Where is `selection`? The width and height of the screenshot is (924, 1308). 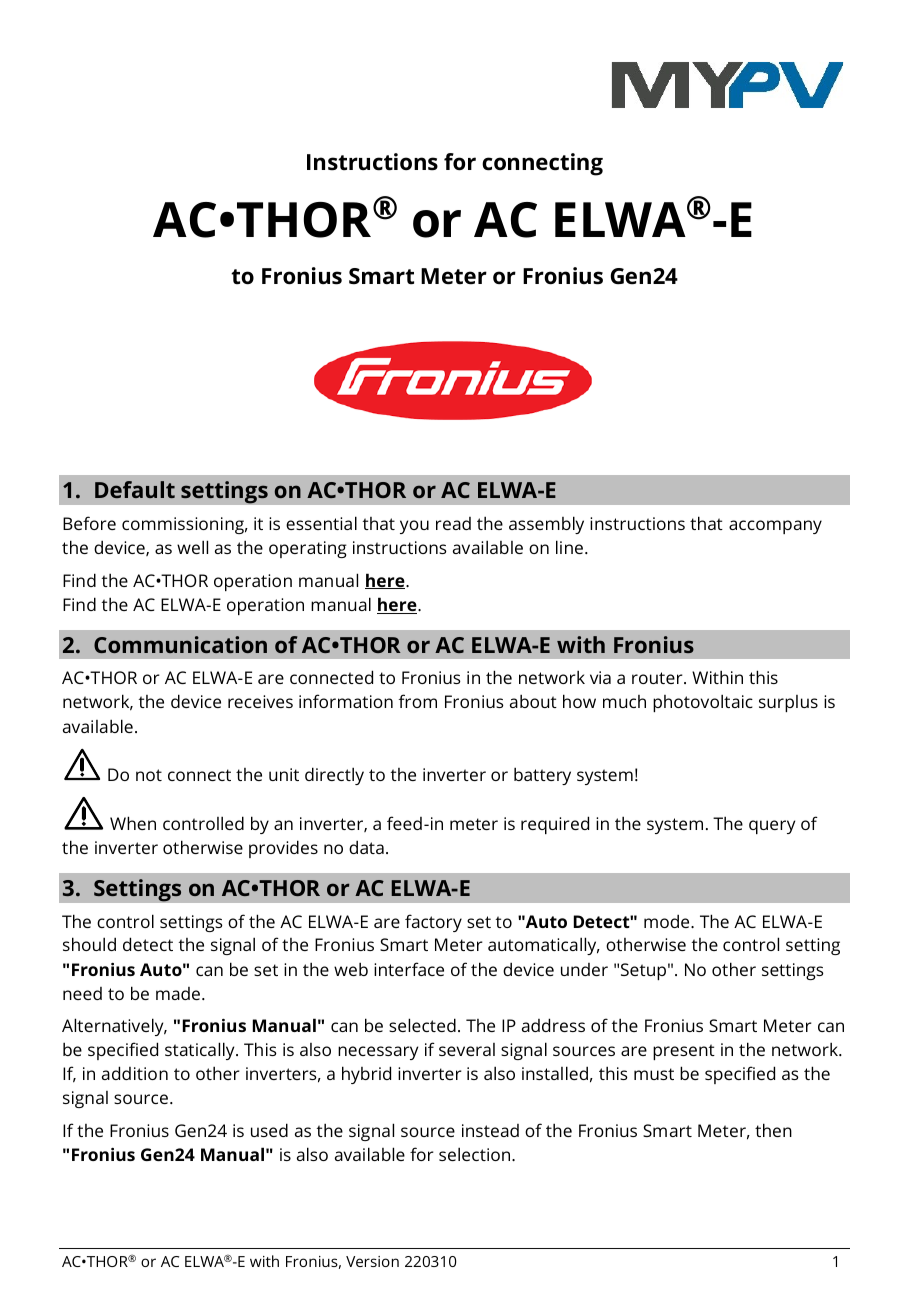 selection is located at coordinates (476, 1154).
